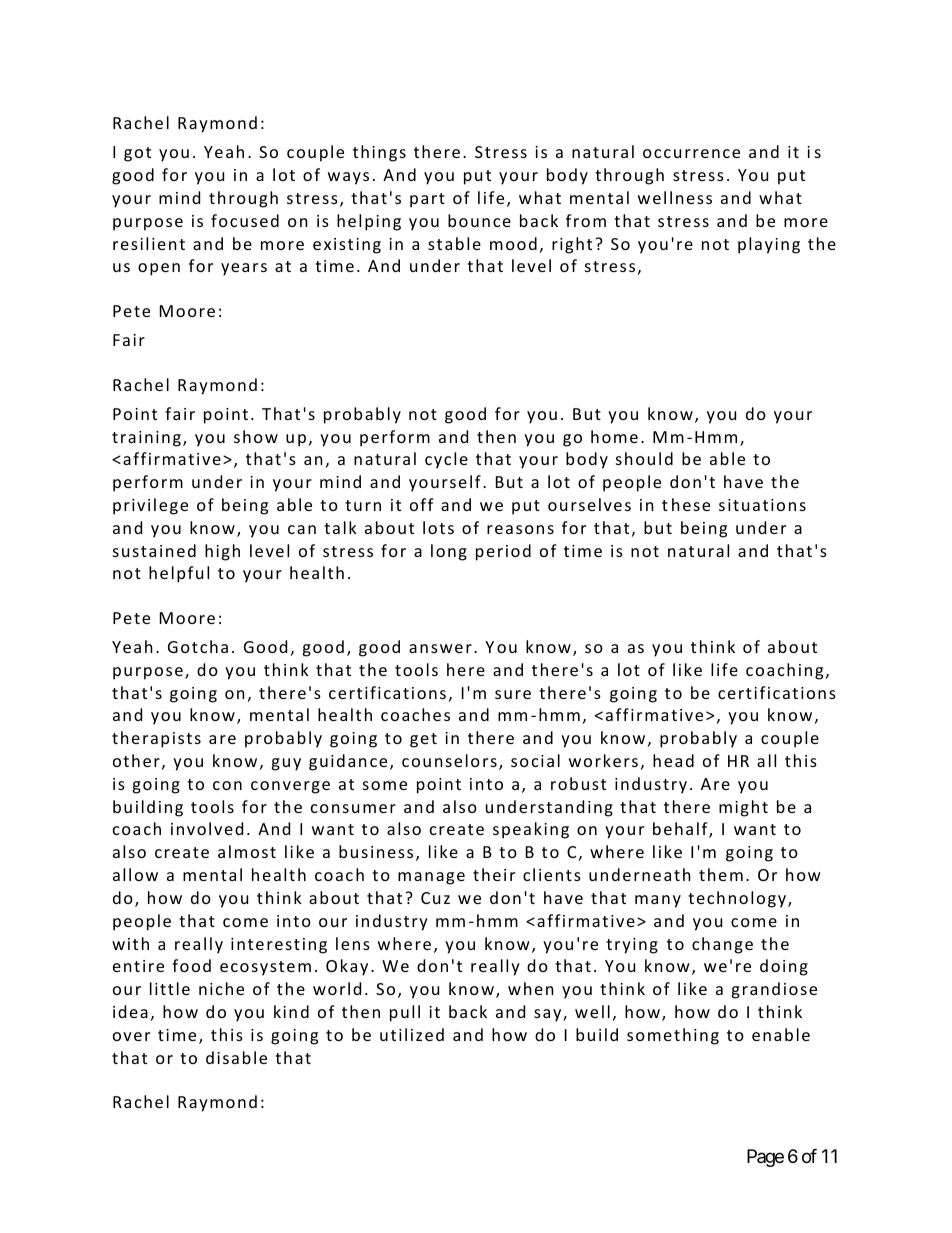 Image resolution: width=952 pixels, height=1233 pixels. I want to click on show, so click(256, 436).
